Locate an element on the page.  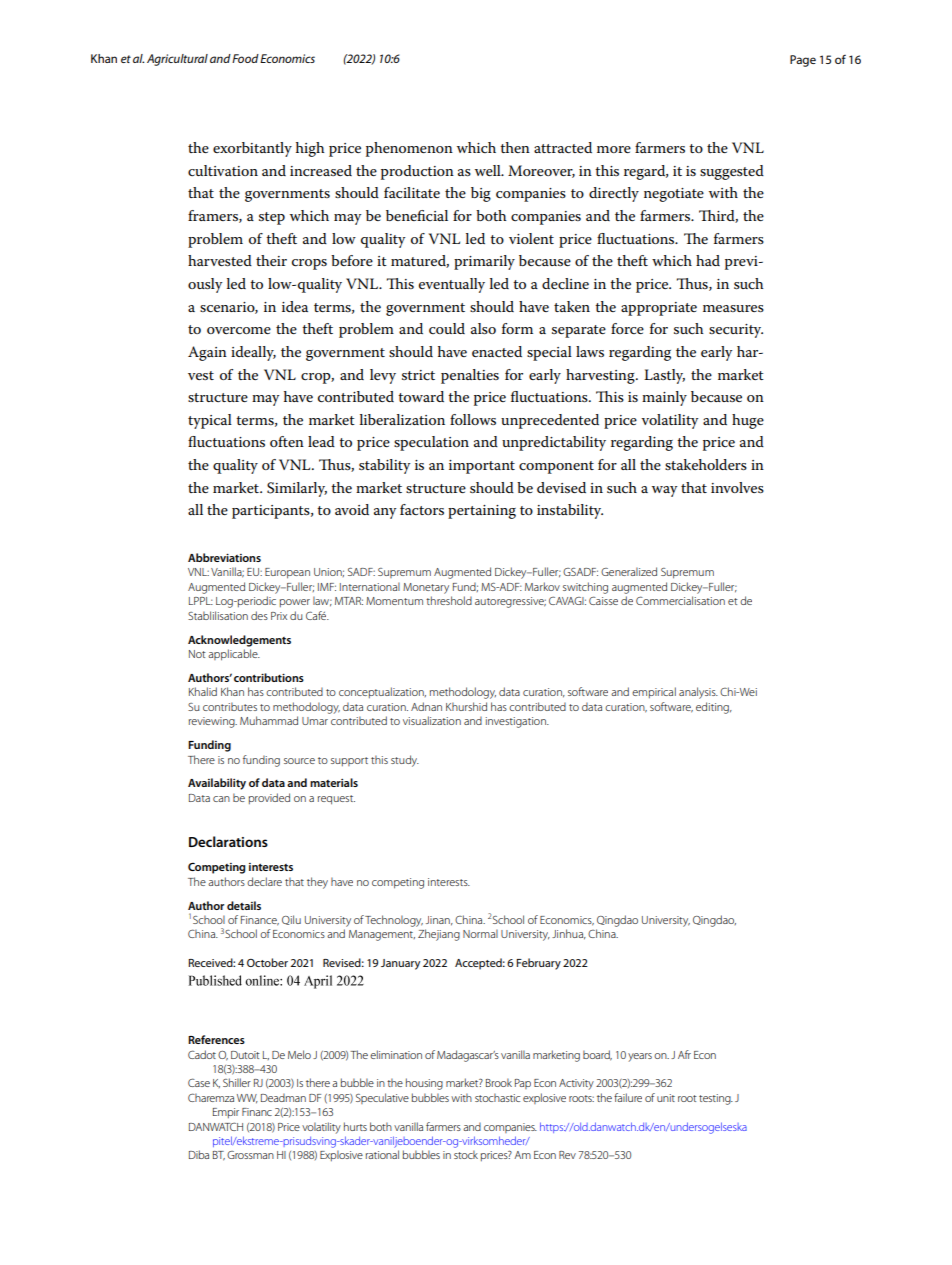
stochastic is located at coordinates (497, 1097).
